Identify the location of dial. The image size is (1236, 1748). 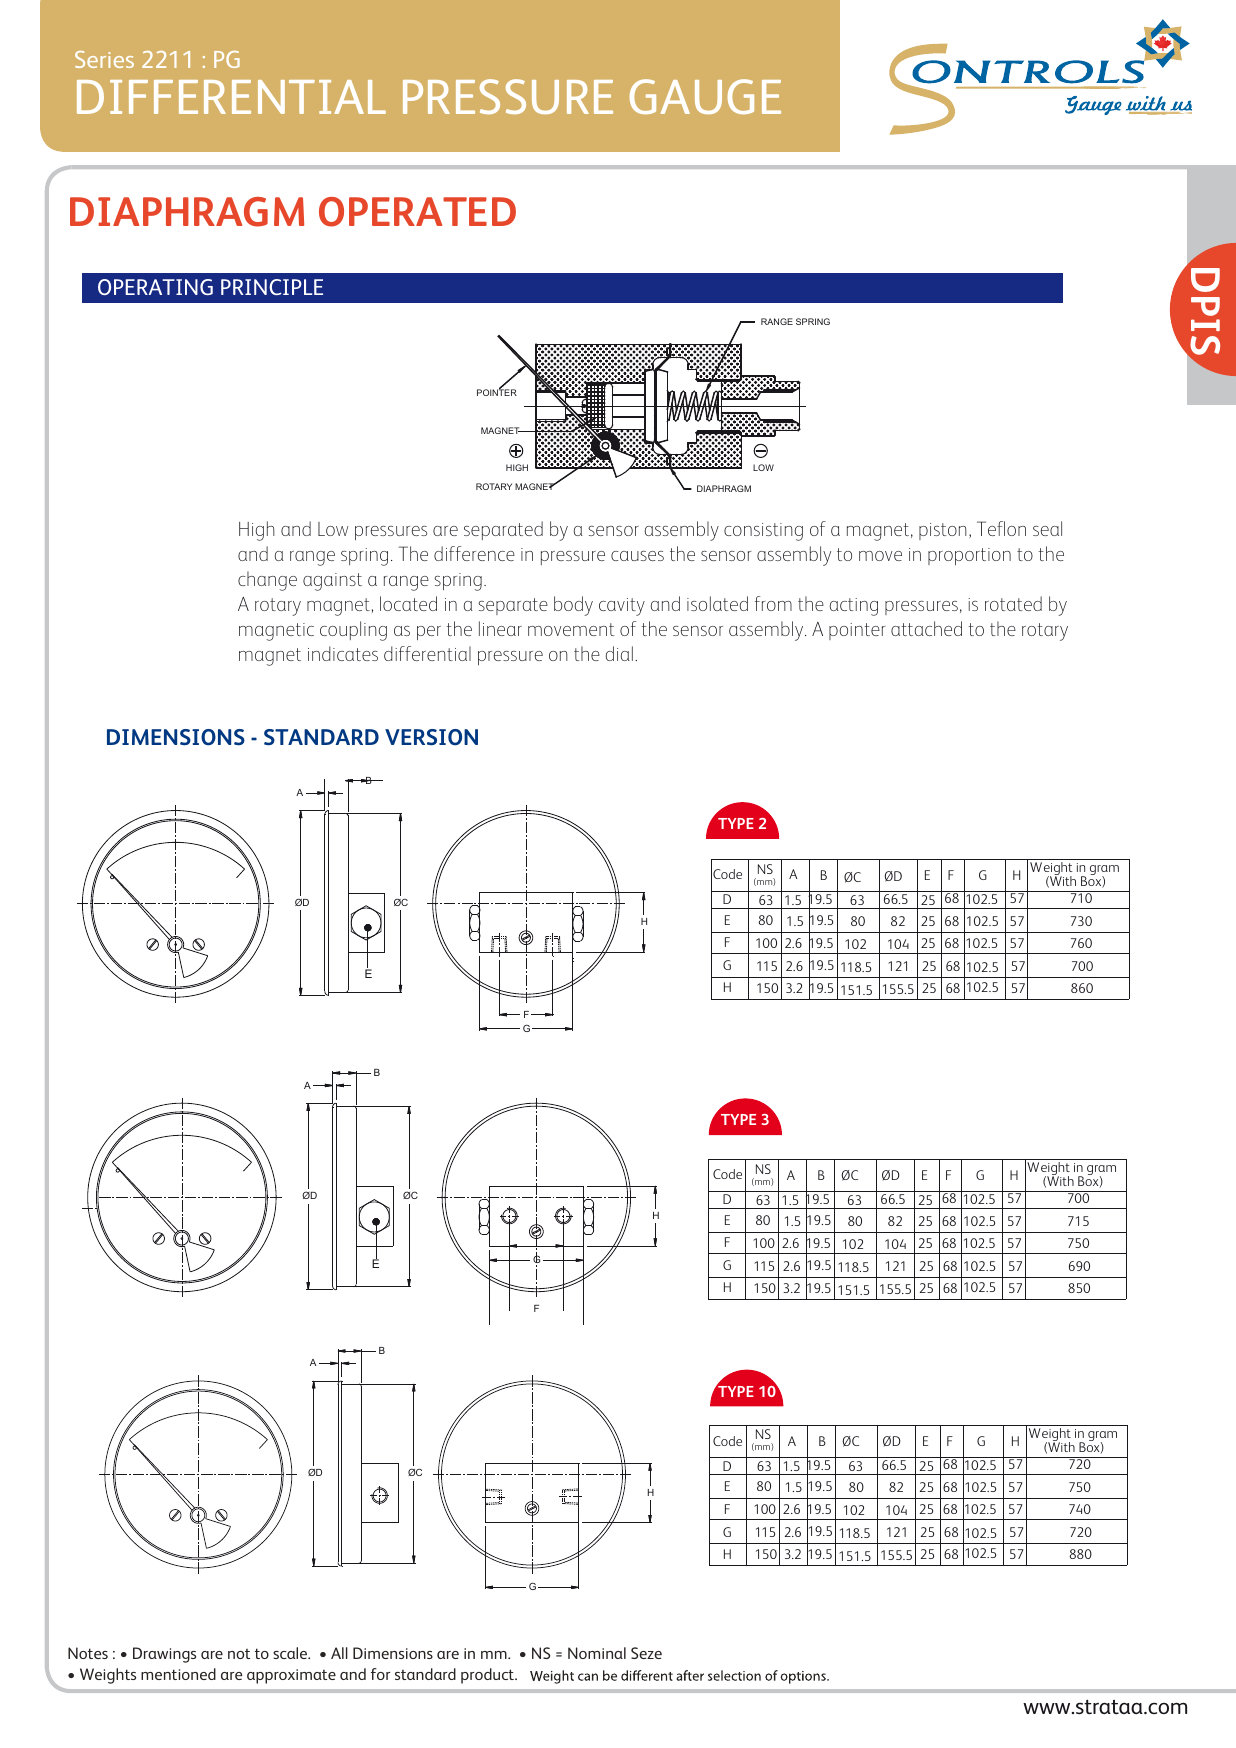
(619, 653).
